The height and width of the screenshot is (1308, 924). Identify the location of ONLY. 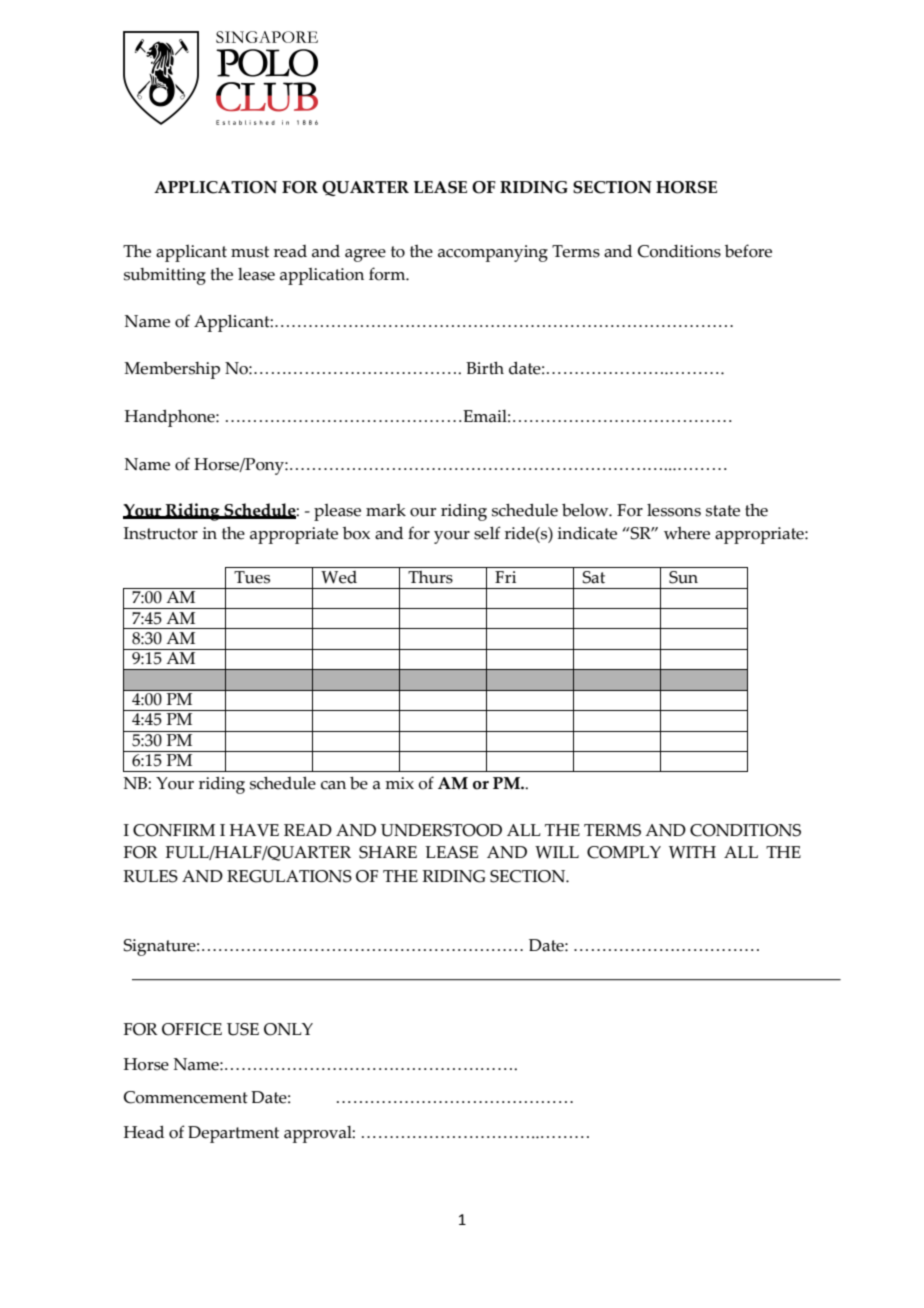
(288, 1029).
